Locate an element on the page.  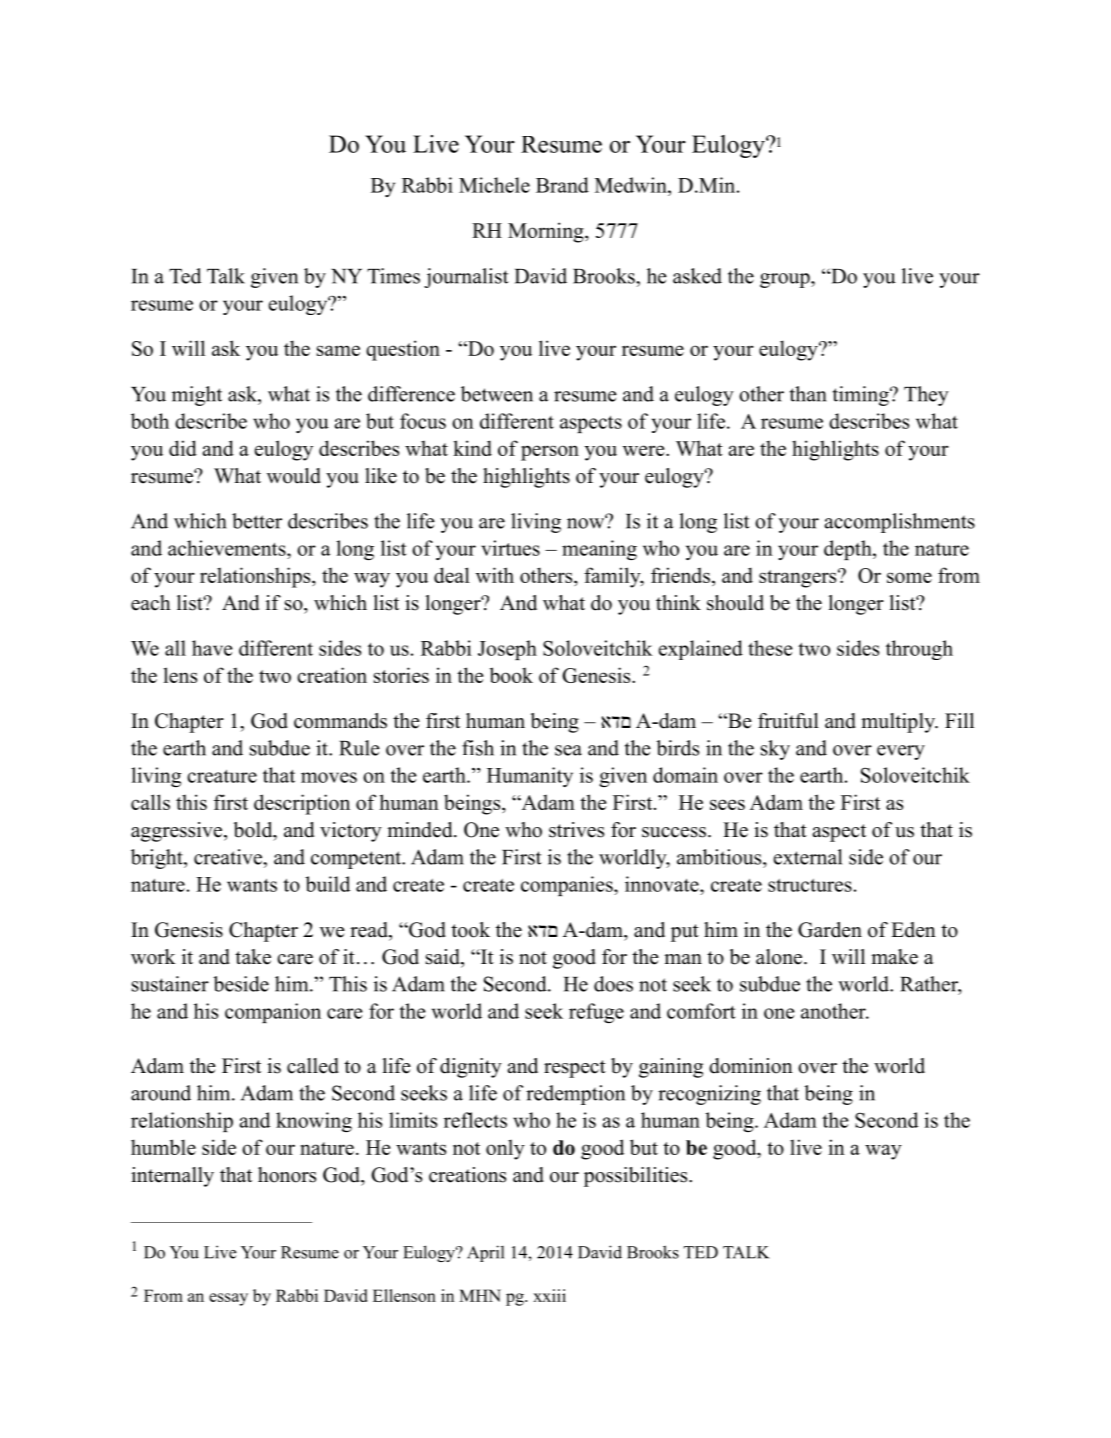
refuge is located at coordinates (596, 1013).
